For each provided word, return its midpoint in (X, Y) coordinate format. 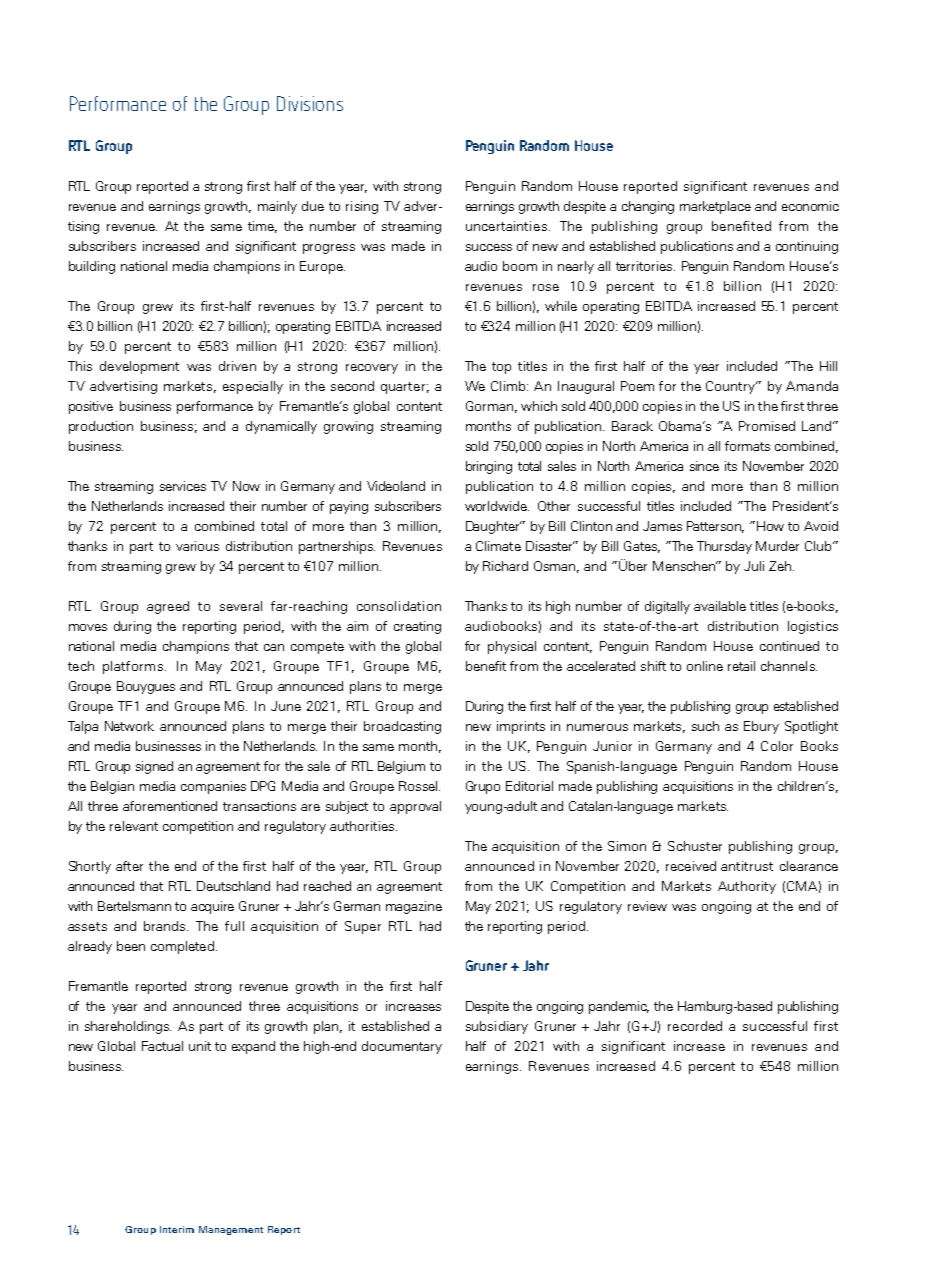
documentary (402, 1047)
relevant (134, 826)
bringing (489, 467)
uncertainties (508, 226)
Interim (177, 1229)
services (183, 486)
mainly (277, 207)
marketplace (715, 207)
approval (415, 807)
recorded (695, 1026)
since (704, 466)
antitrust (747, 866)
